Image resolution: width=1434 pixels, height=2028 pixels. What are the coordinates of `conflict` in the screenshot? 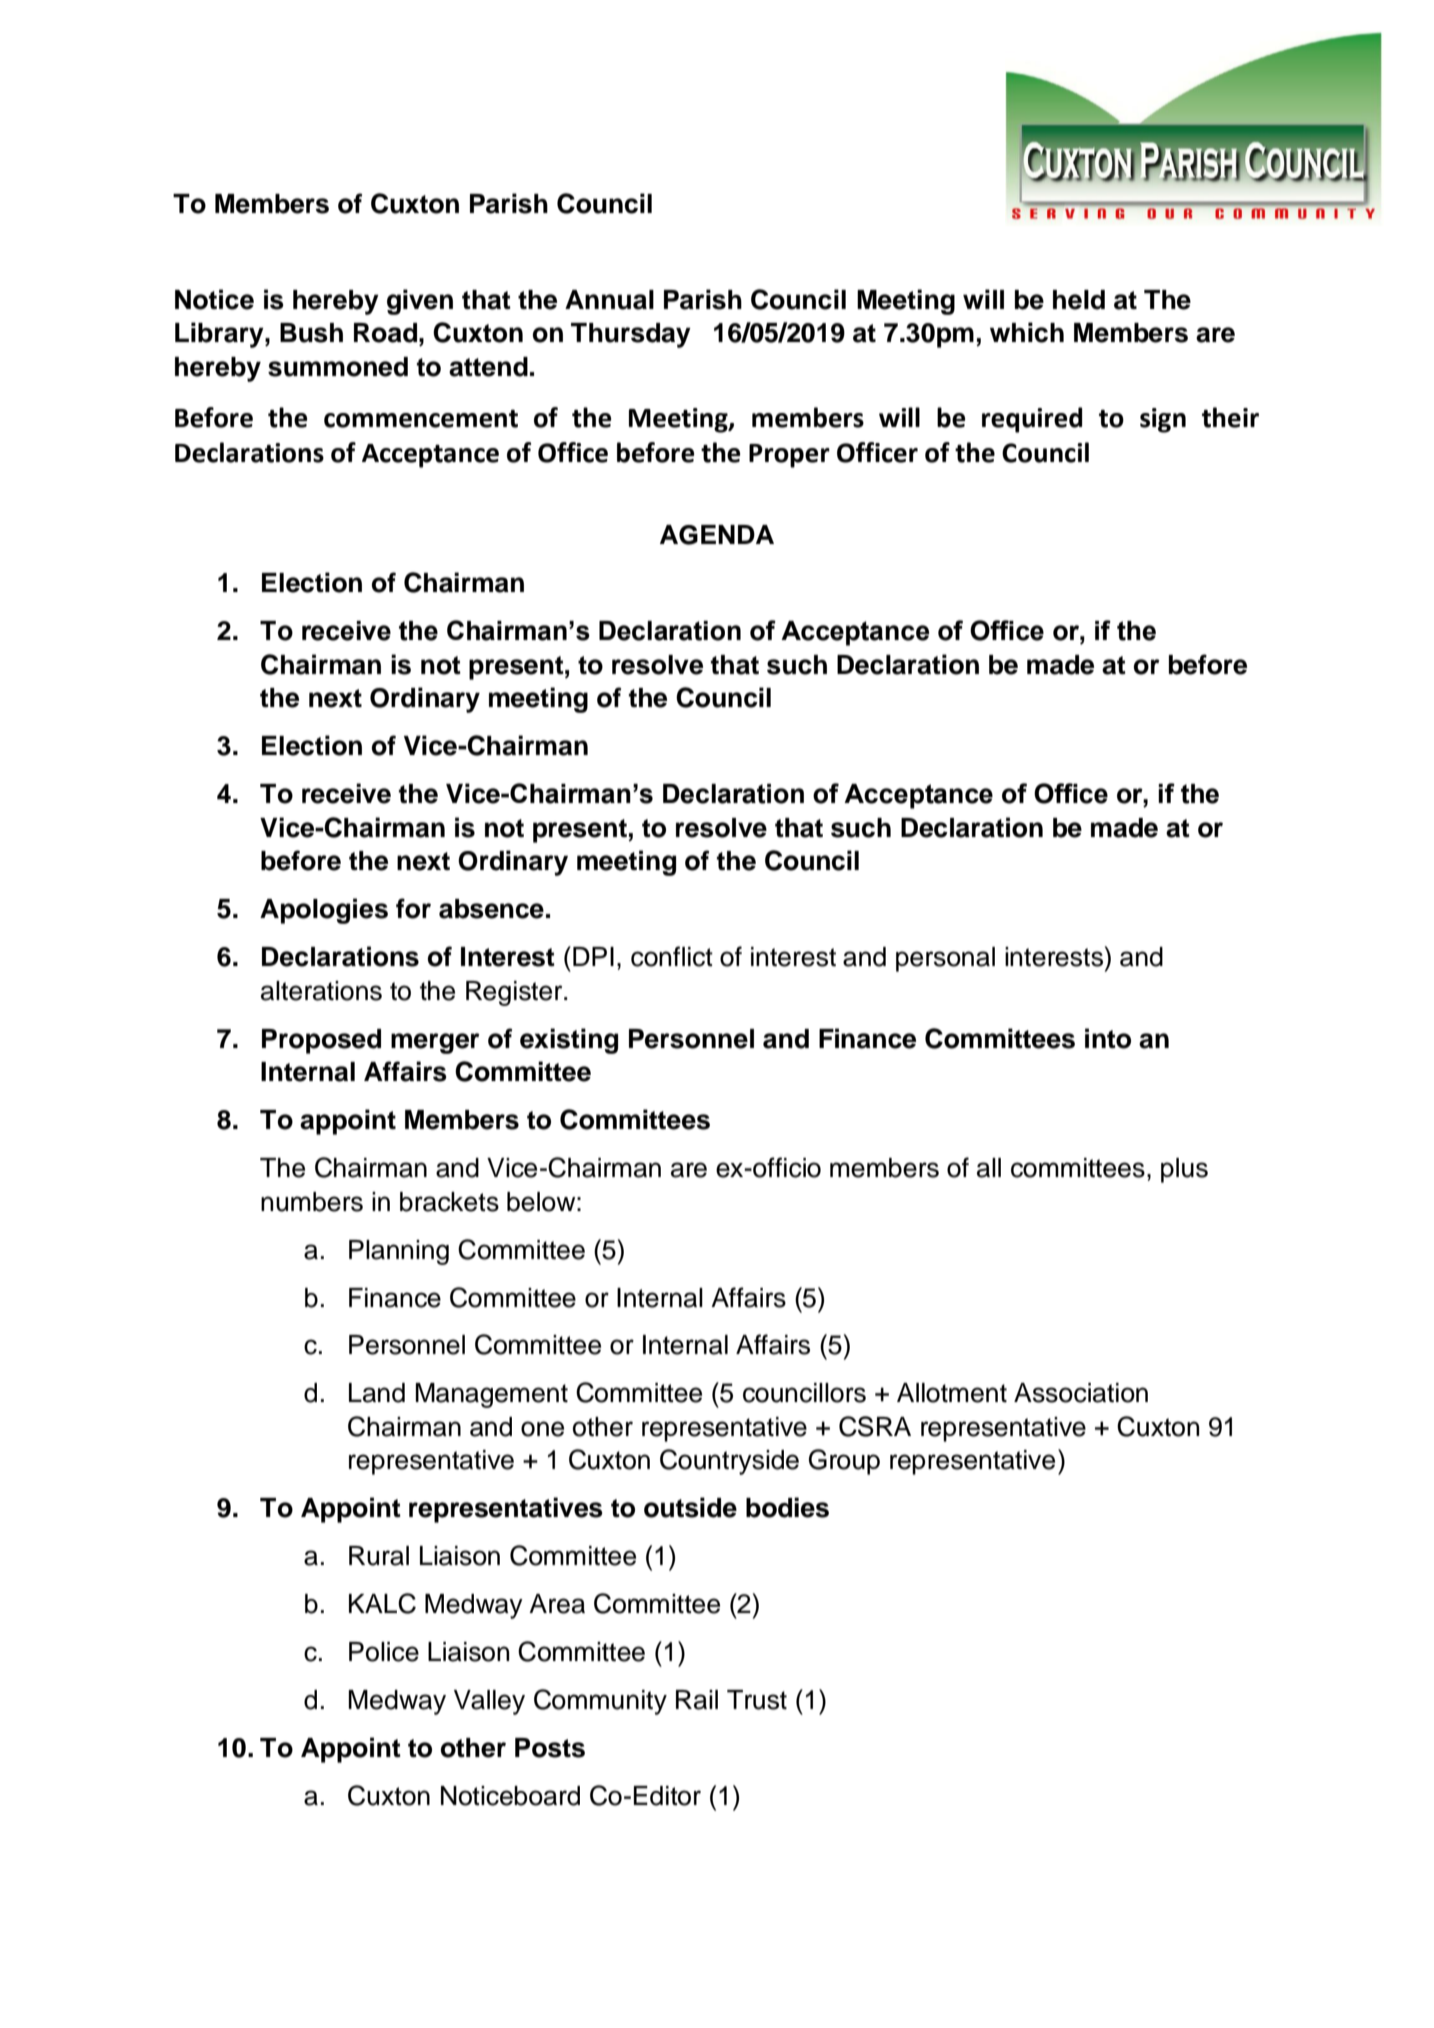 It's located at (672, 956).
